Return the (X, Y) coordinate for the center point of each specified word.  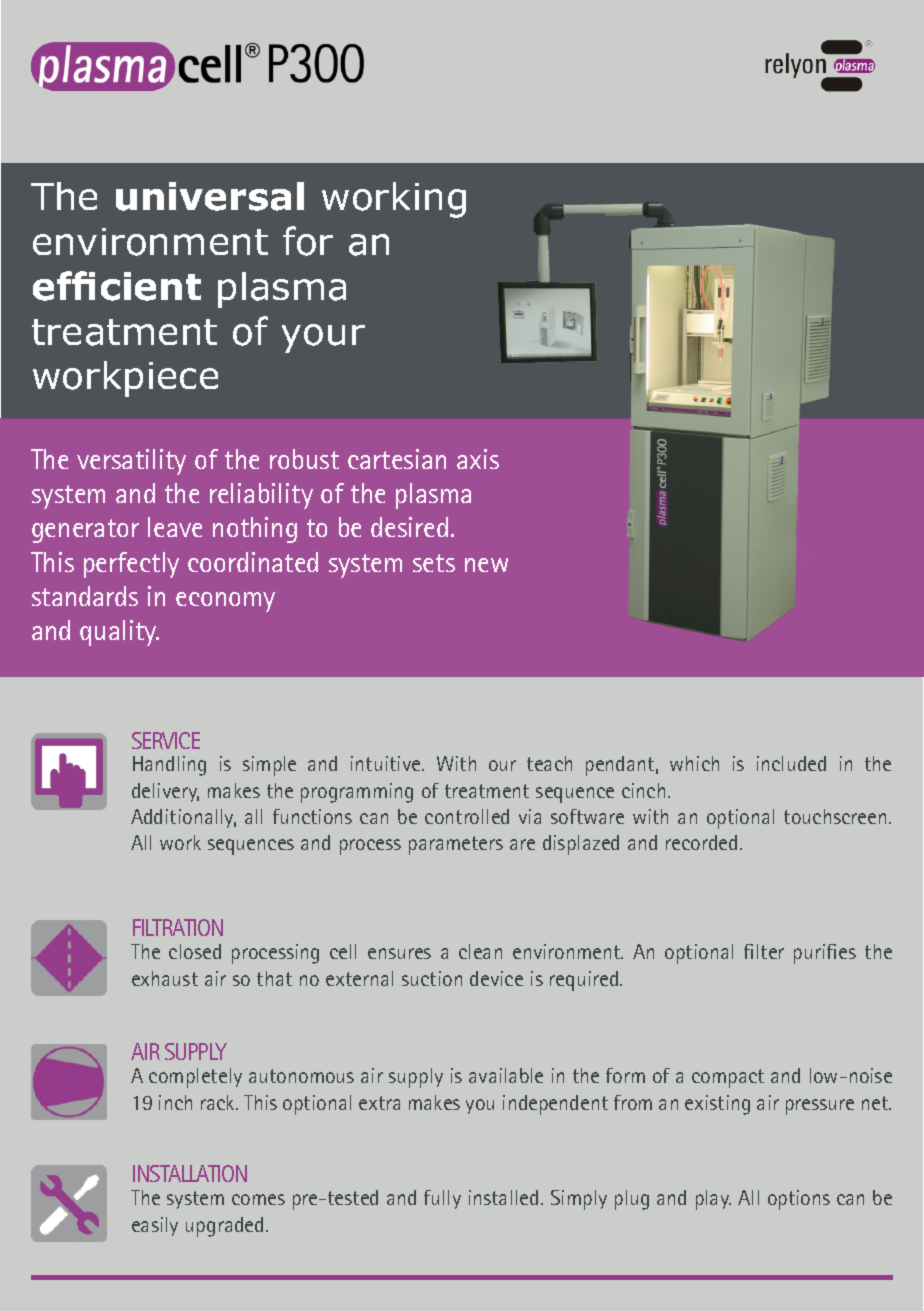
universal (210, 196)
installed (503, 1197)
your (323, 338)
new (486, 565)
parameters (456, 845)
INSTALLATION (190, 1173)
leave (175, 527)
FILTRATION (178, 927)
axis (478, 459)
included (791, 763)
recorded (701, 842)
